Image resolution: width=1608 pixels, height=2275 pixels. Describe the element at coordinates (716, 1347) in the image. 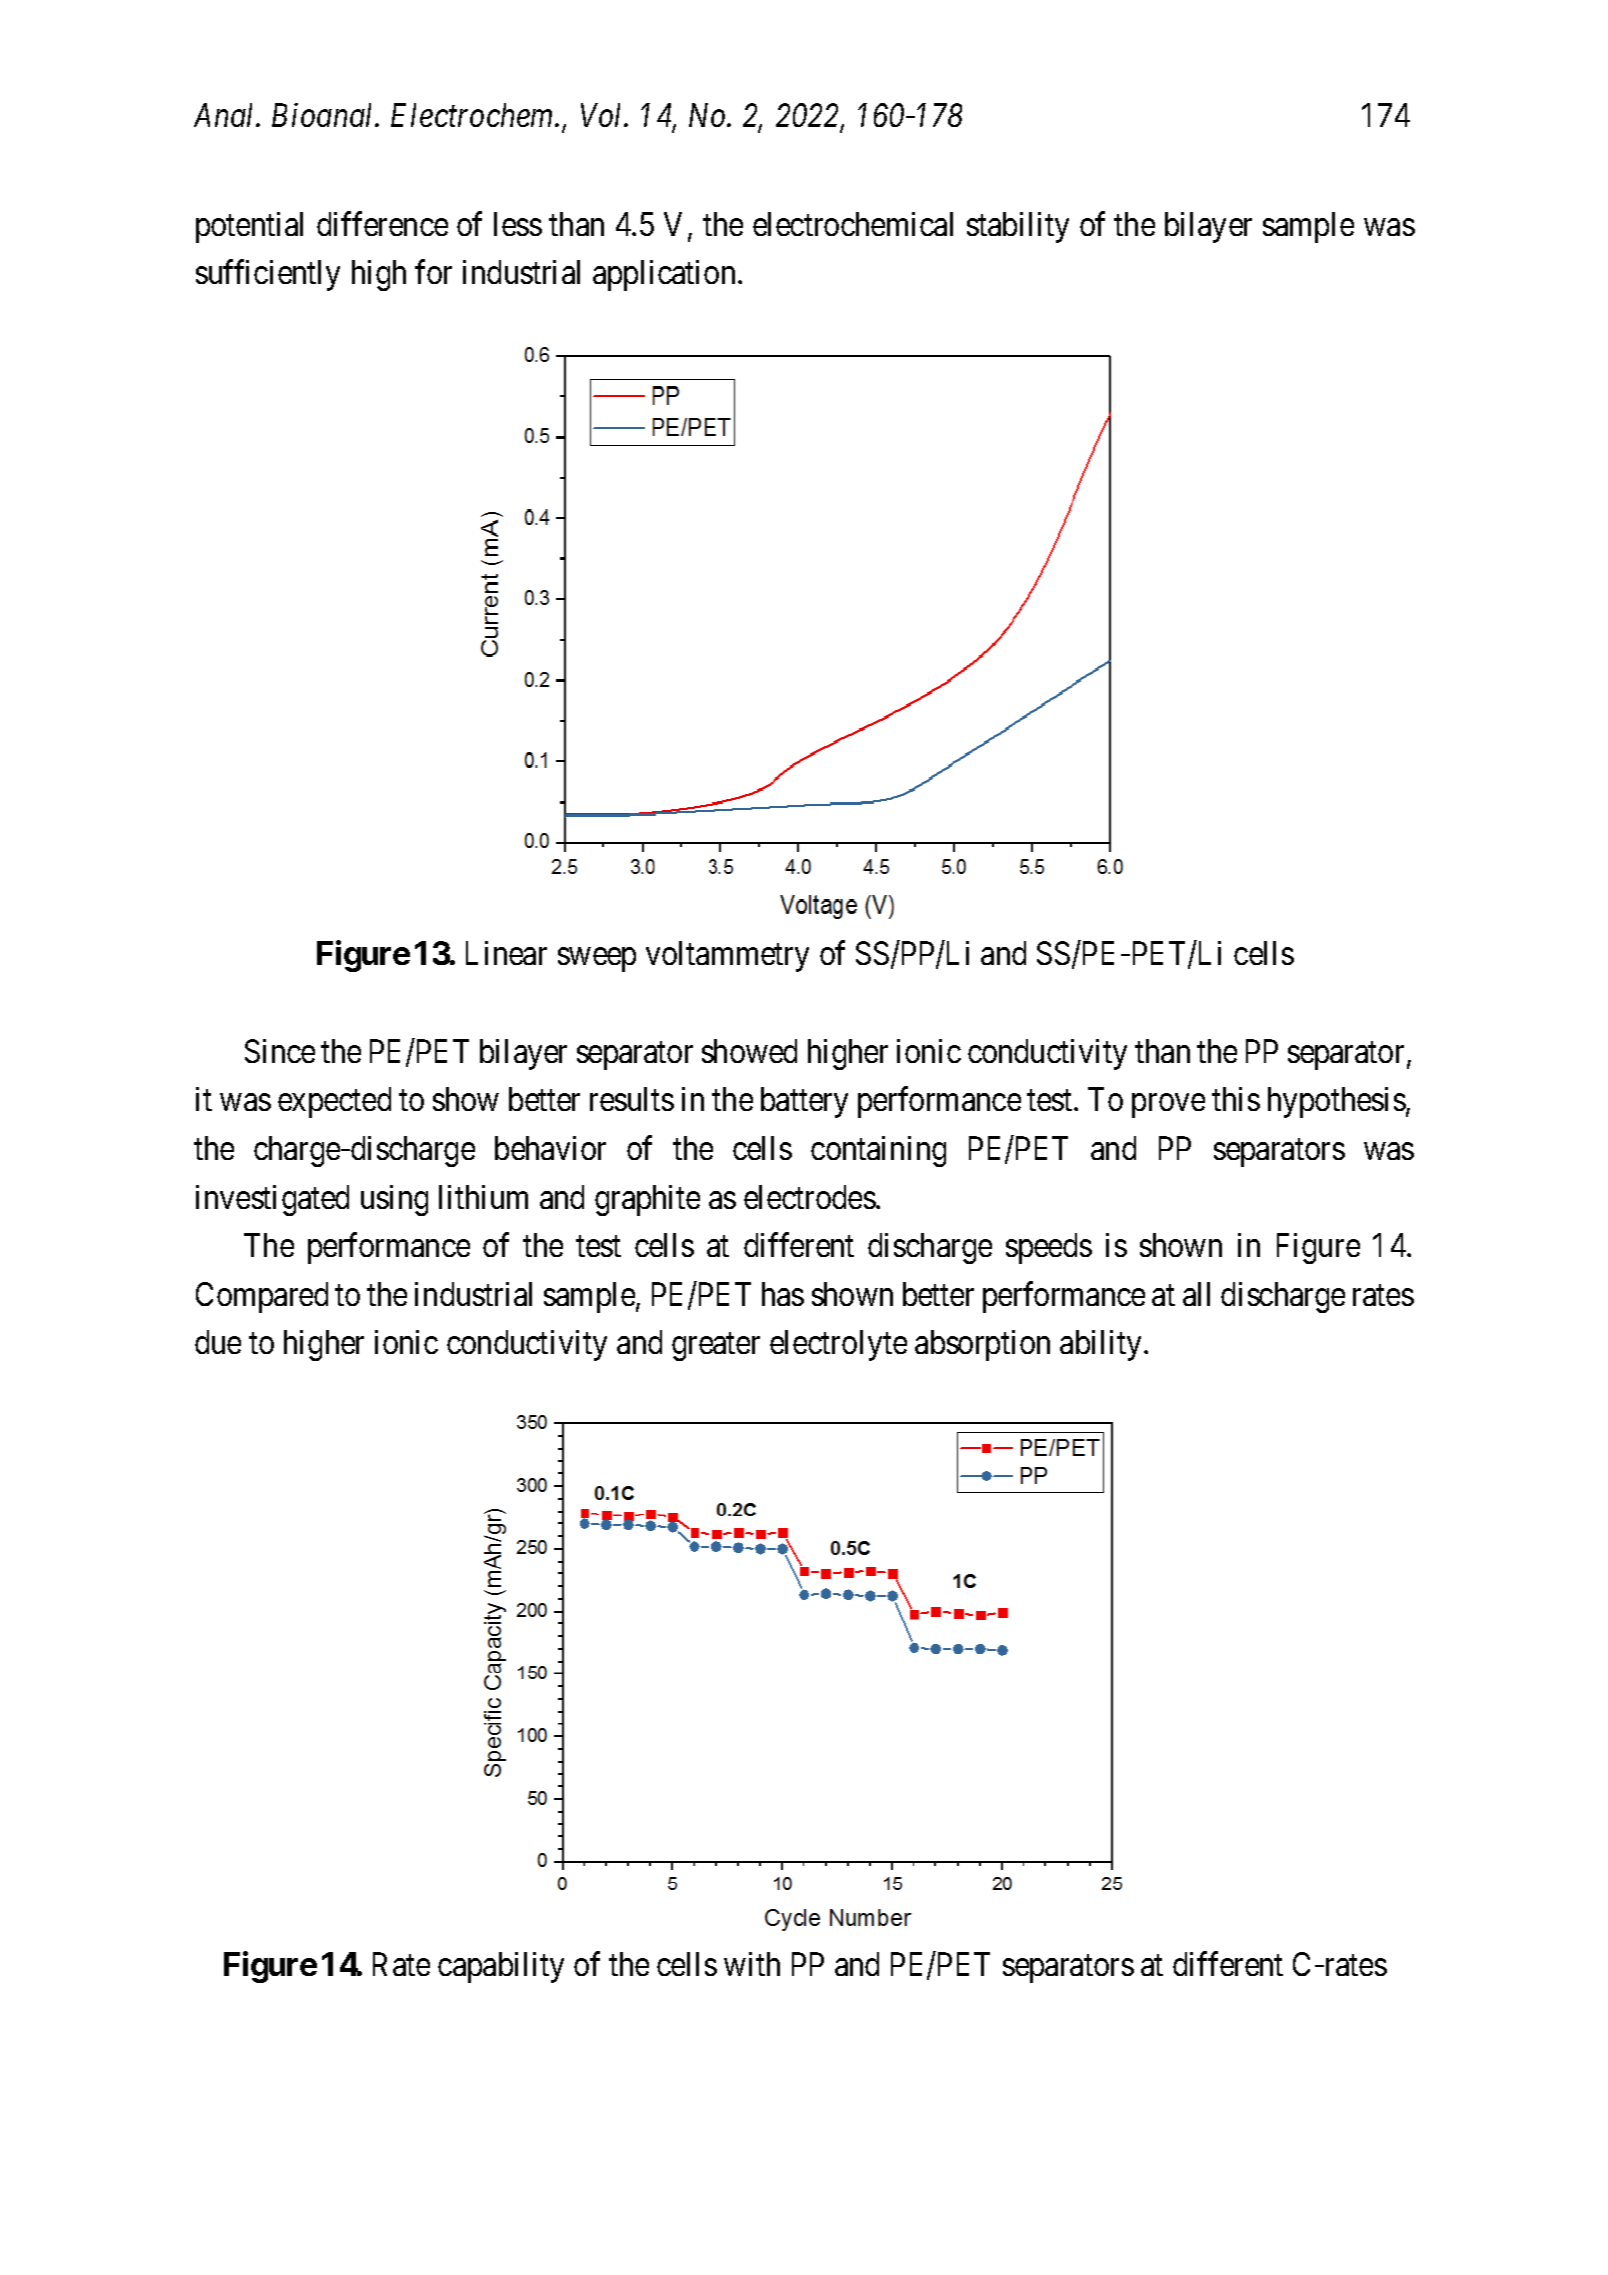

I see `greater` at that location.
